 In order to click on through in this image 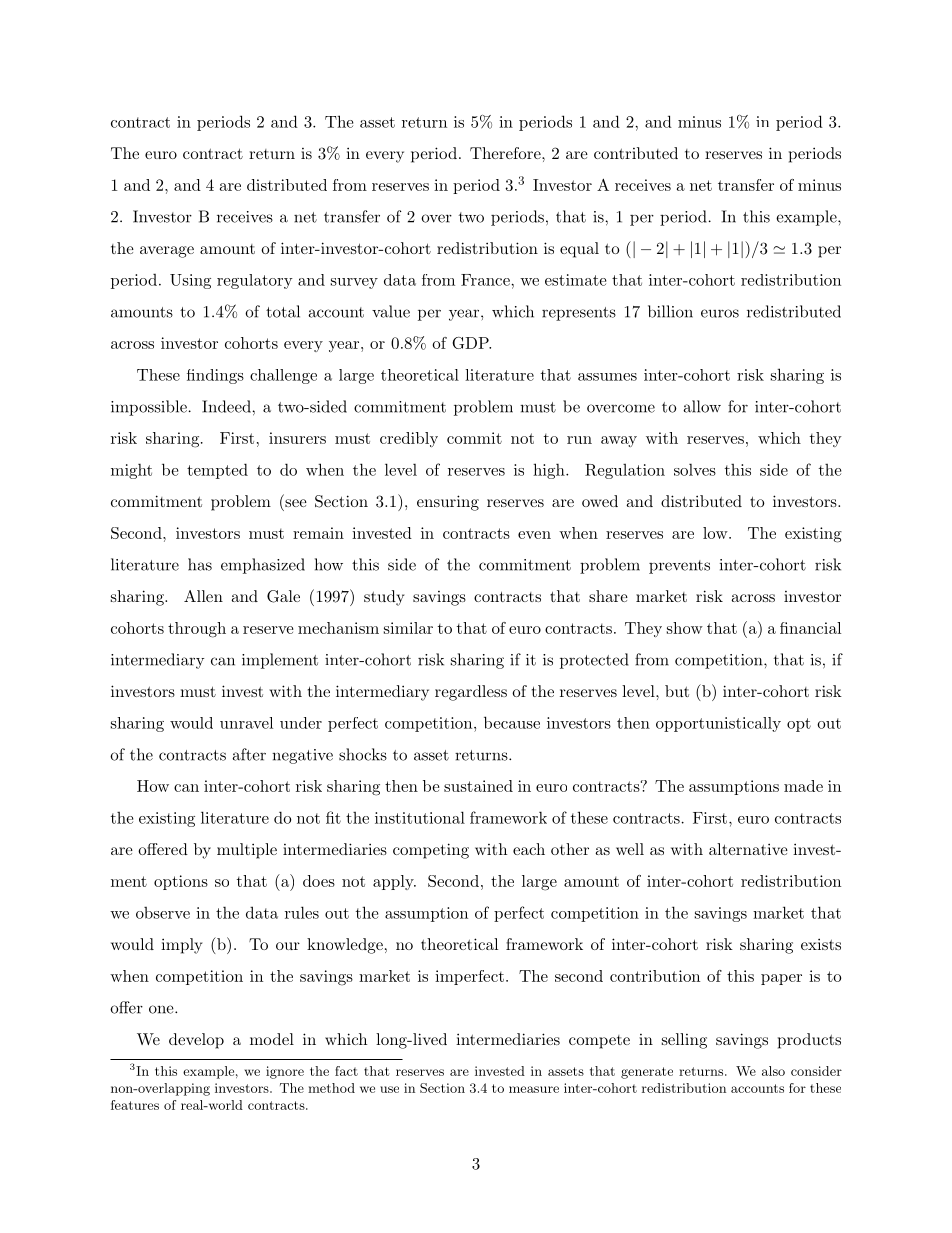, I will do `click(197, 630)`.
